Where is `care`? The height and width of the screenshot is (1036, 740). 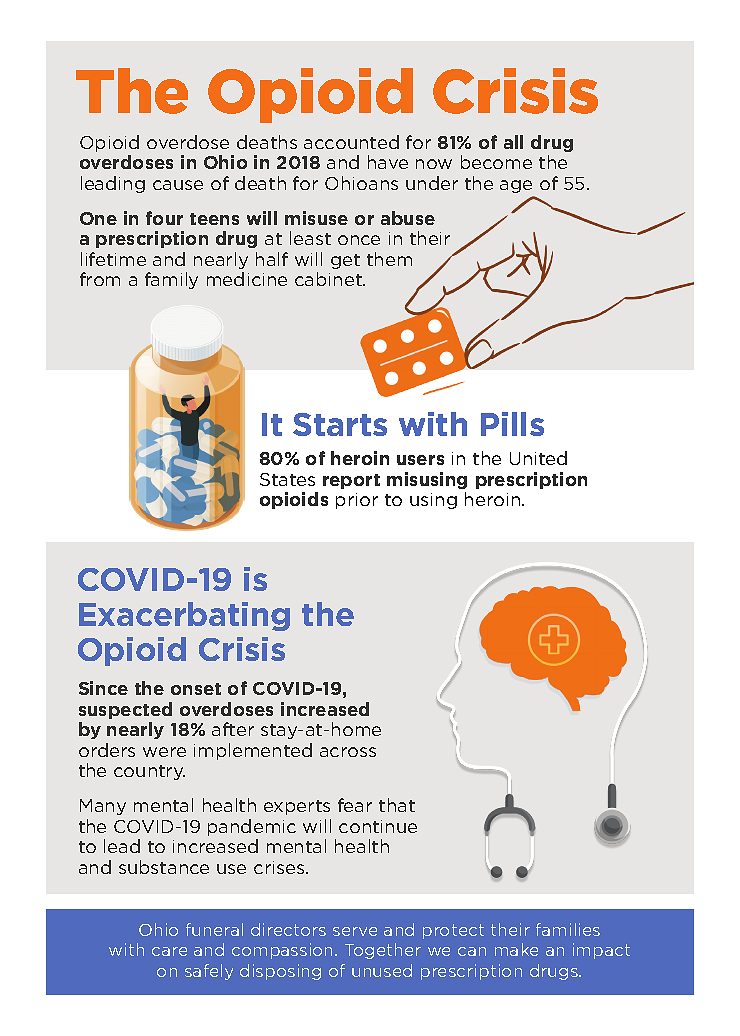 care is located at coordinates (169, 951).
